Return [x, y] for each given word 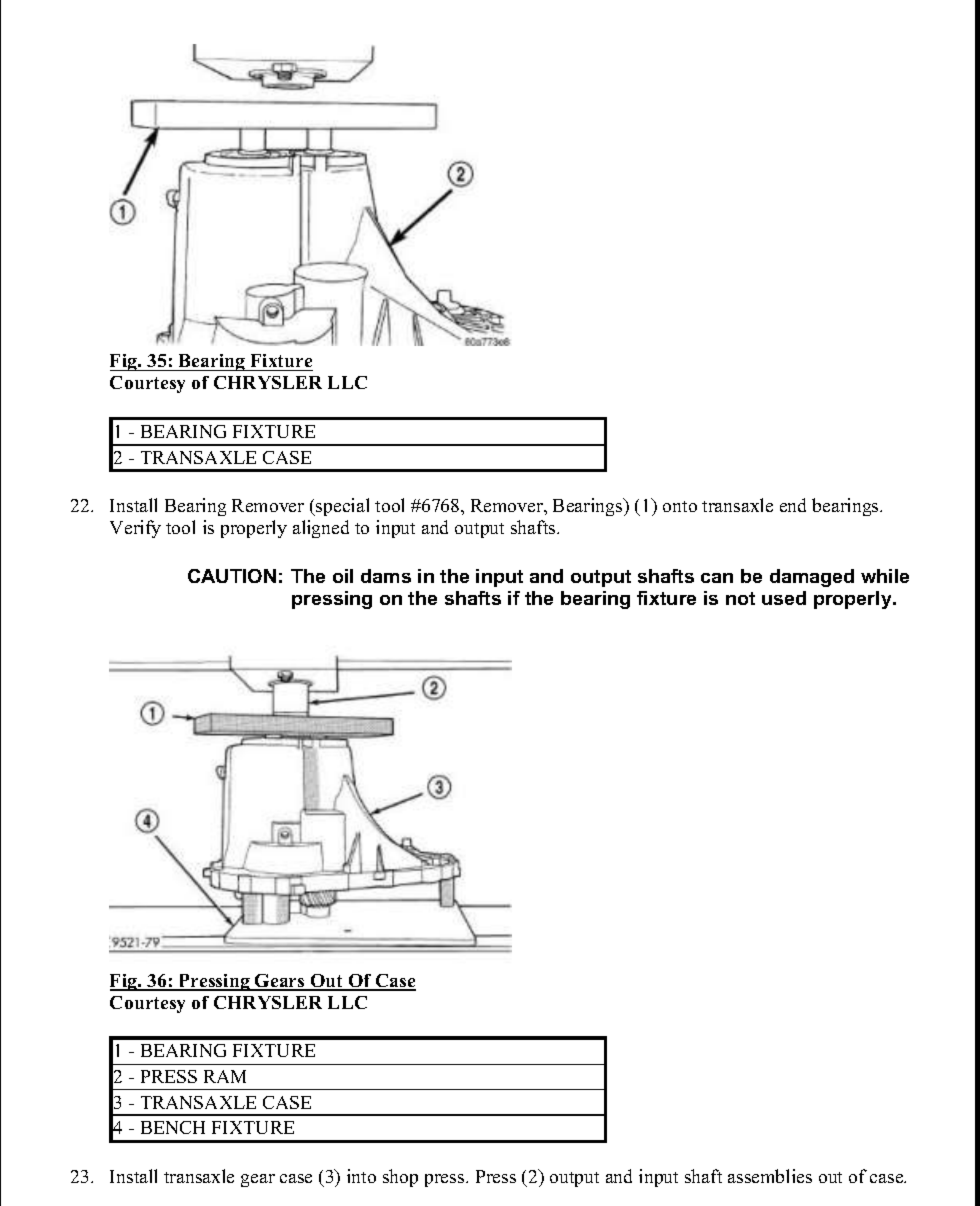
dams [386, 576]
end [793, 505]
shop [400, 1178]
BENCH [173, 1127]
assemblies [770, 1176]
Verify [135, 529]
